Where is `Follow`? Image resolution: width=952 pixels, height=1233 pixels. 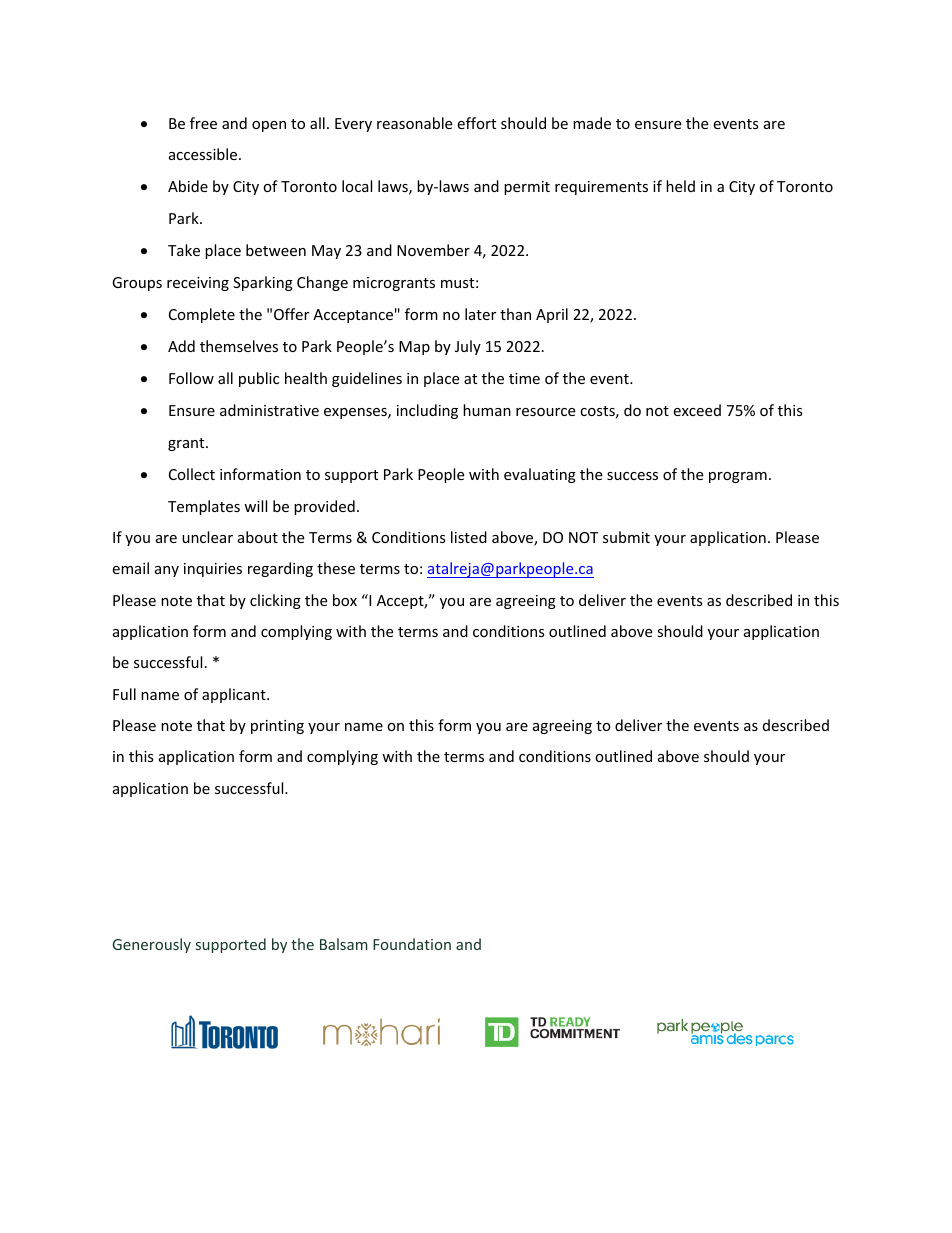 Follow is located at coordinates (191, 378).
